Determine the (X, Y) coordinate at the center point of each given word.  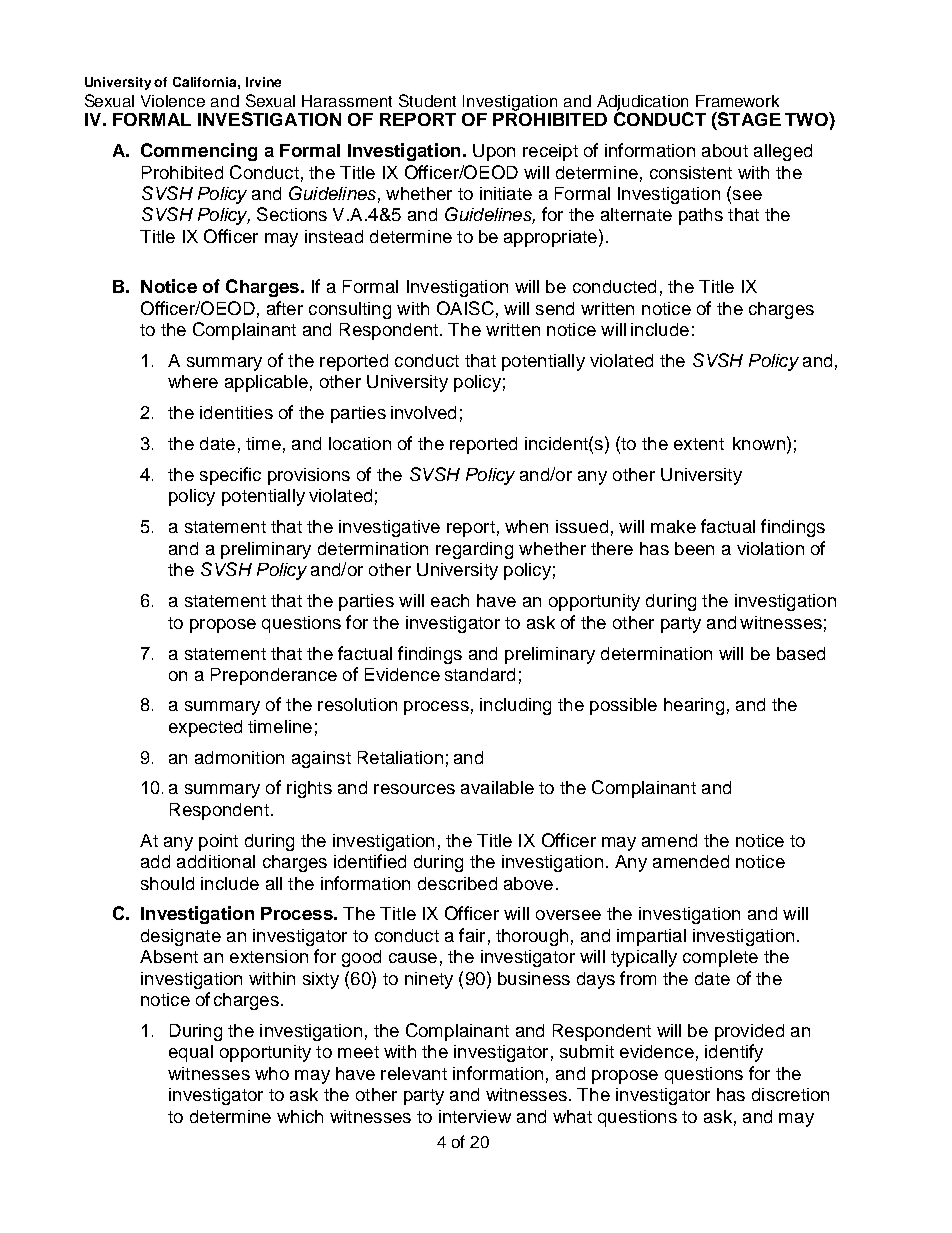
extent (699, 444)
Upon (494, 152)
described (457, 883)
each (450, 600)
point (218, 842)
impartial (651, 937)
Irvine (263, 82)
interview (475, 1116)
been (694, 548)
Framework (737, 101)
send (555, 308)
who (272, 1073)
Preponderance (274, 676)
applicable (266, 383)
